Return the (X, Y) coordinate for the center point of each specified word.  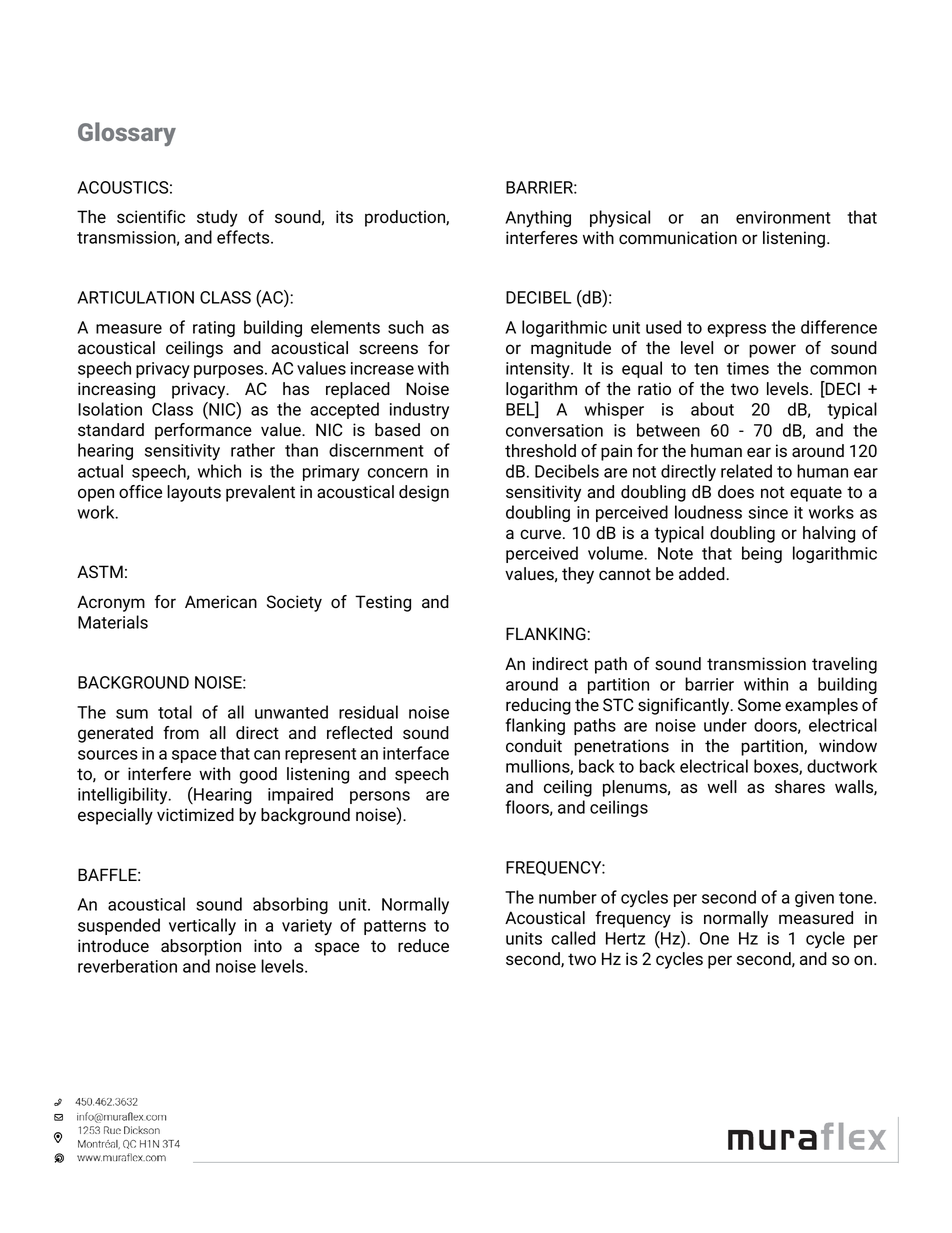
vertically (202, 926)
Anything (538, 218)
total (175, 712)
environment (783, 217)
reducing (538, 706)
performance (203, 431)
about (712, 409)
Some (759, 705)
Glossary (127, 134)
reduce (423, 946)
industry (419, 410)
